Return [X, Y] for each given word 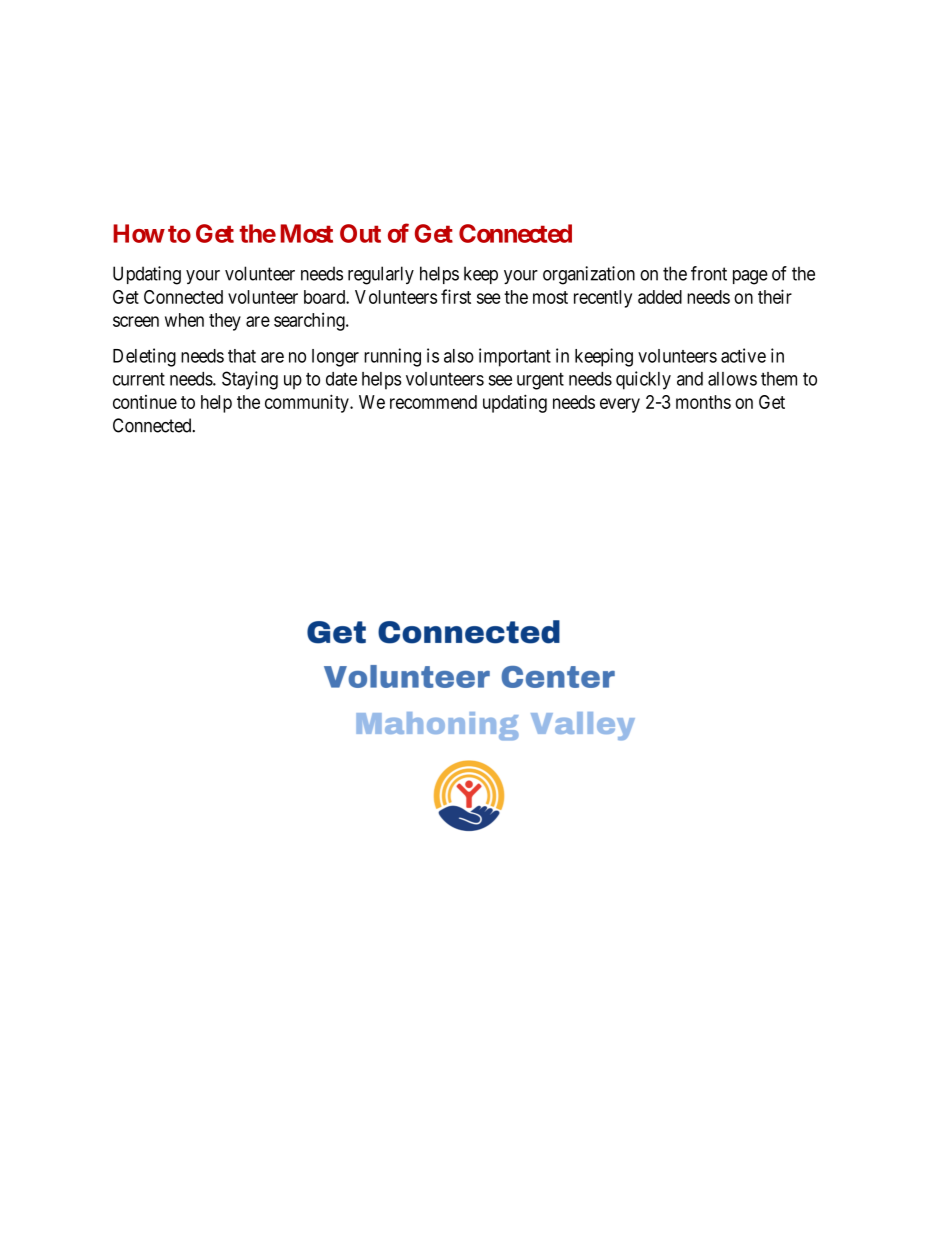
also [459, 356]
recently [603, 299]
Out [360, 233]
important [515, 357]
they [225, 322]
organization [589, 275]
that [242, 356]
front [709, 273]
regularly [381, 275]
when [184, 320]
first [456, 296]
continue [145, 402]
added [660, 297]
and [690, 379]
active [743, 355]
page [750, 277]
